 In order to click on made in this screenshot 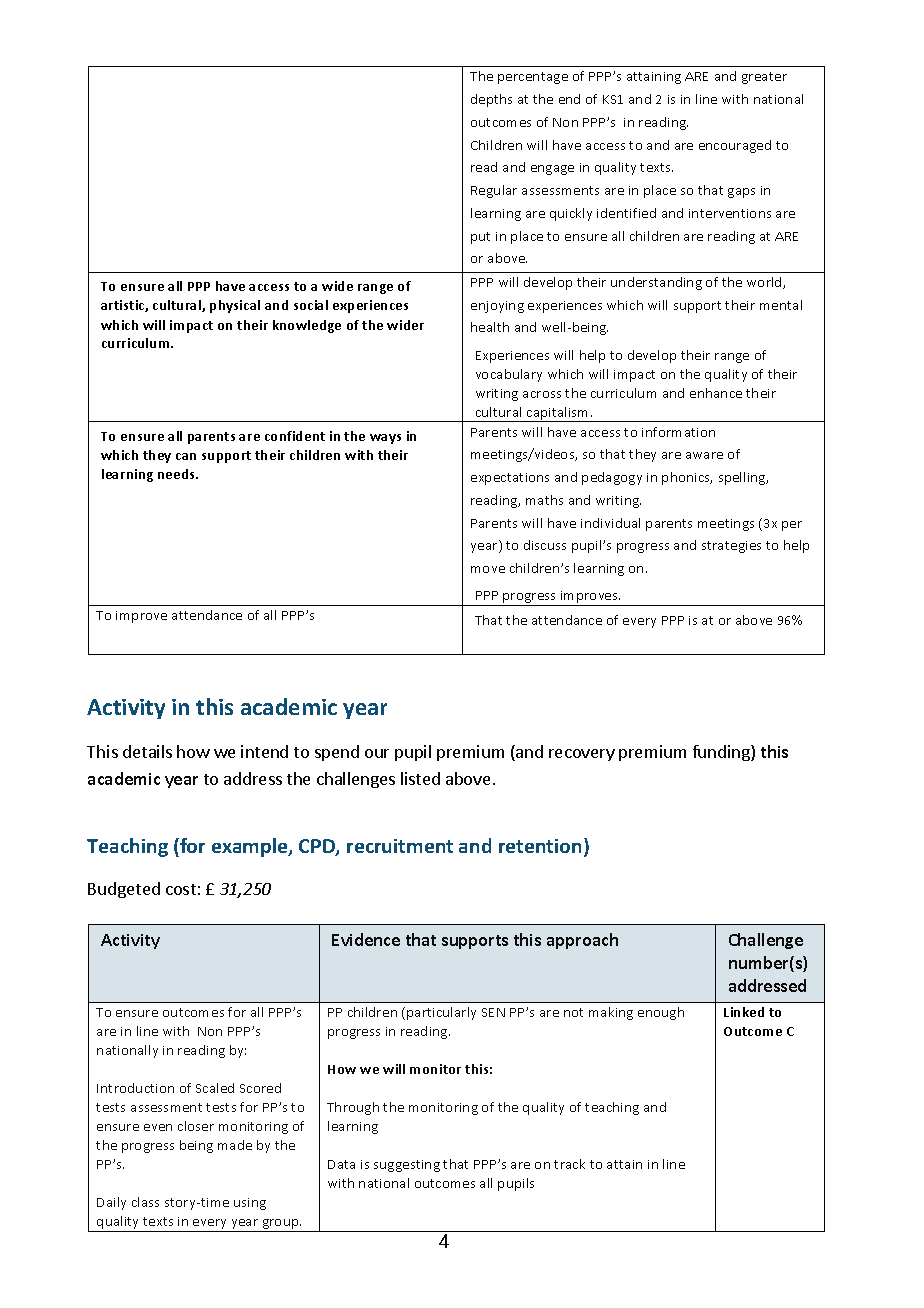, I will do `click(235, 1145)`.
